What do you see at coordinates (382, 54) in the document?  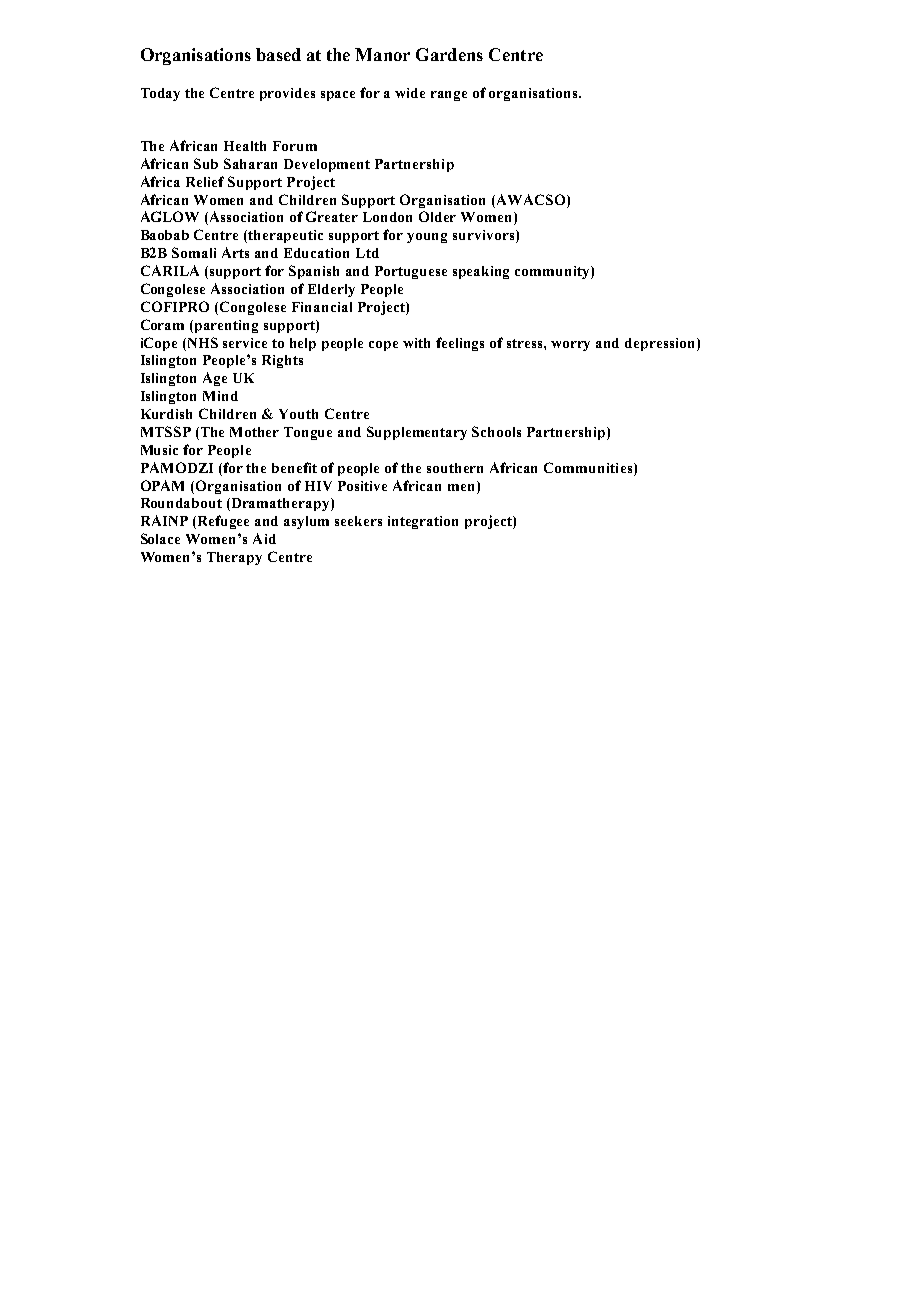 I see `Manor` at bounding box center [382, 54].
